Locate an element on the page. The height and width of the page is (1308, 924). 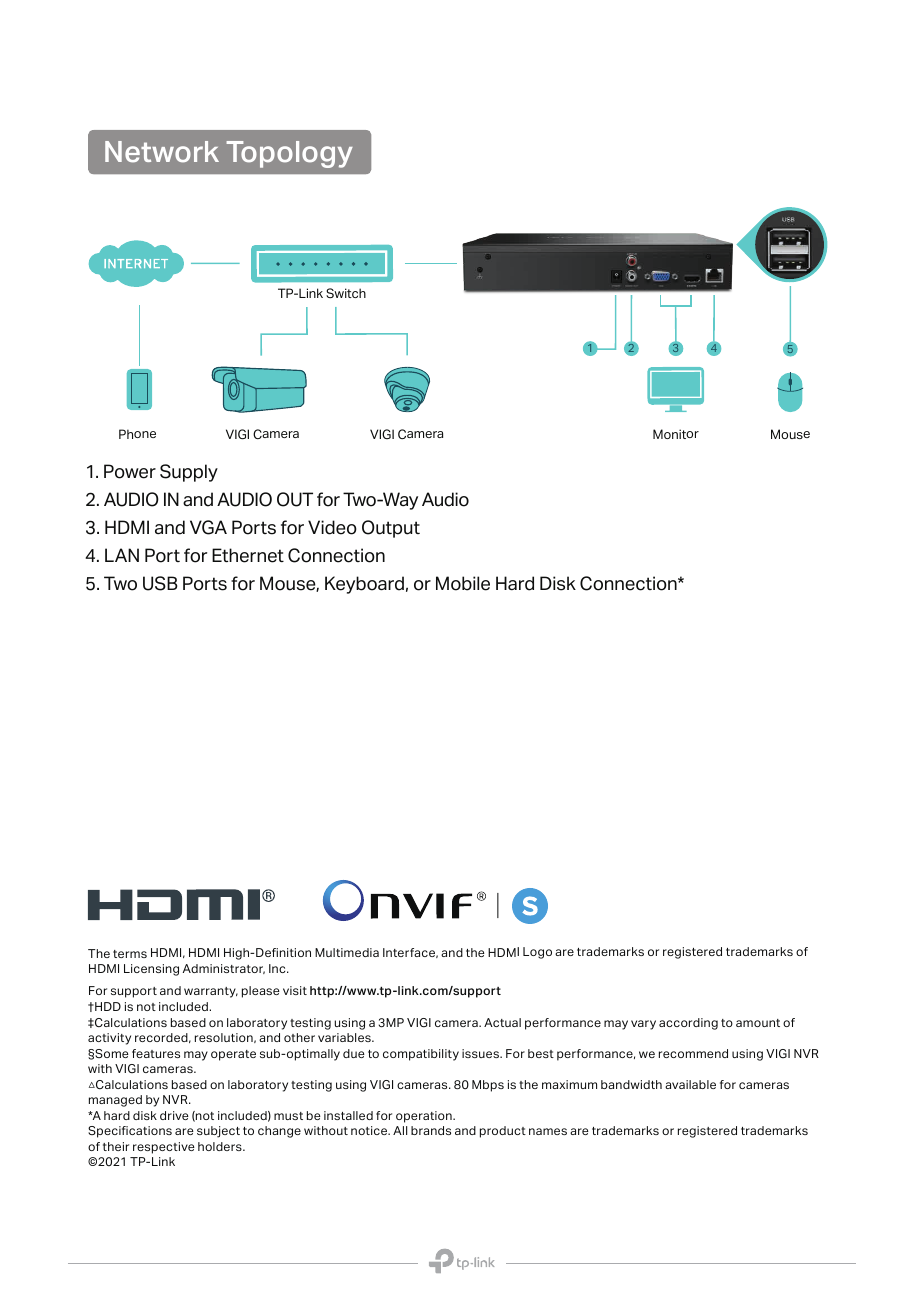
USB is located at coordinates (160, 583).
